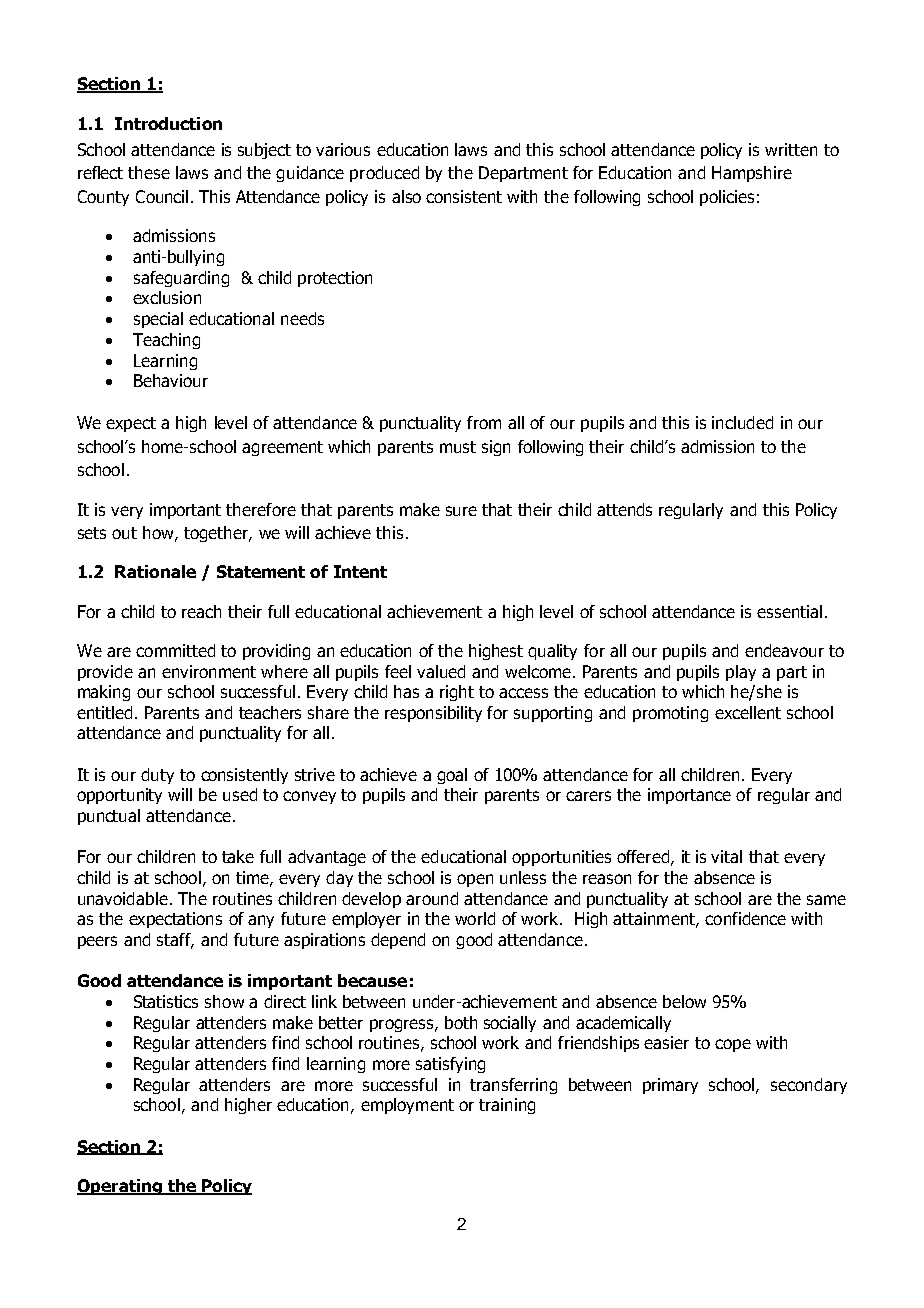 The width and height of the page is (924, 1308). Describe the element at coordinates (670, 1086) in the page. I see `primary` at that location.
